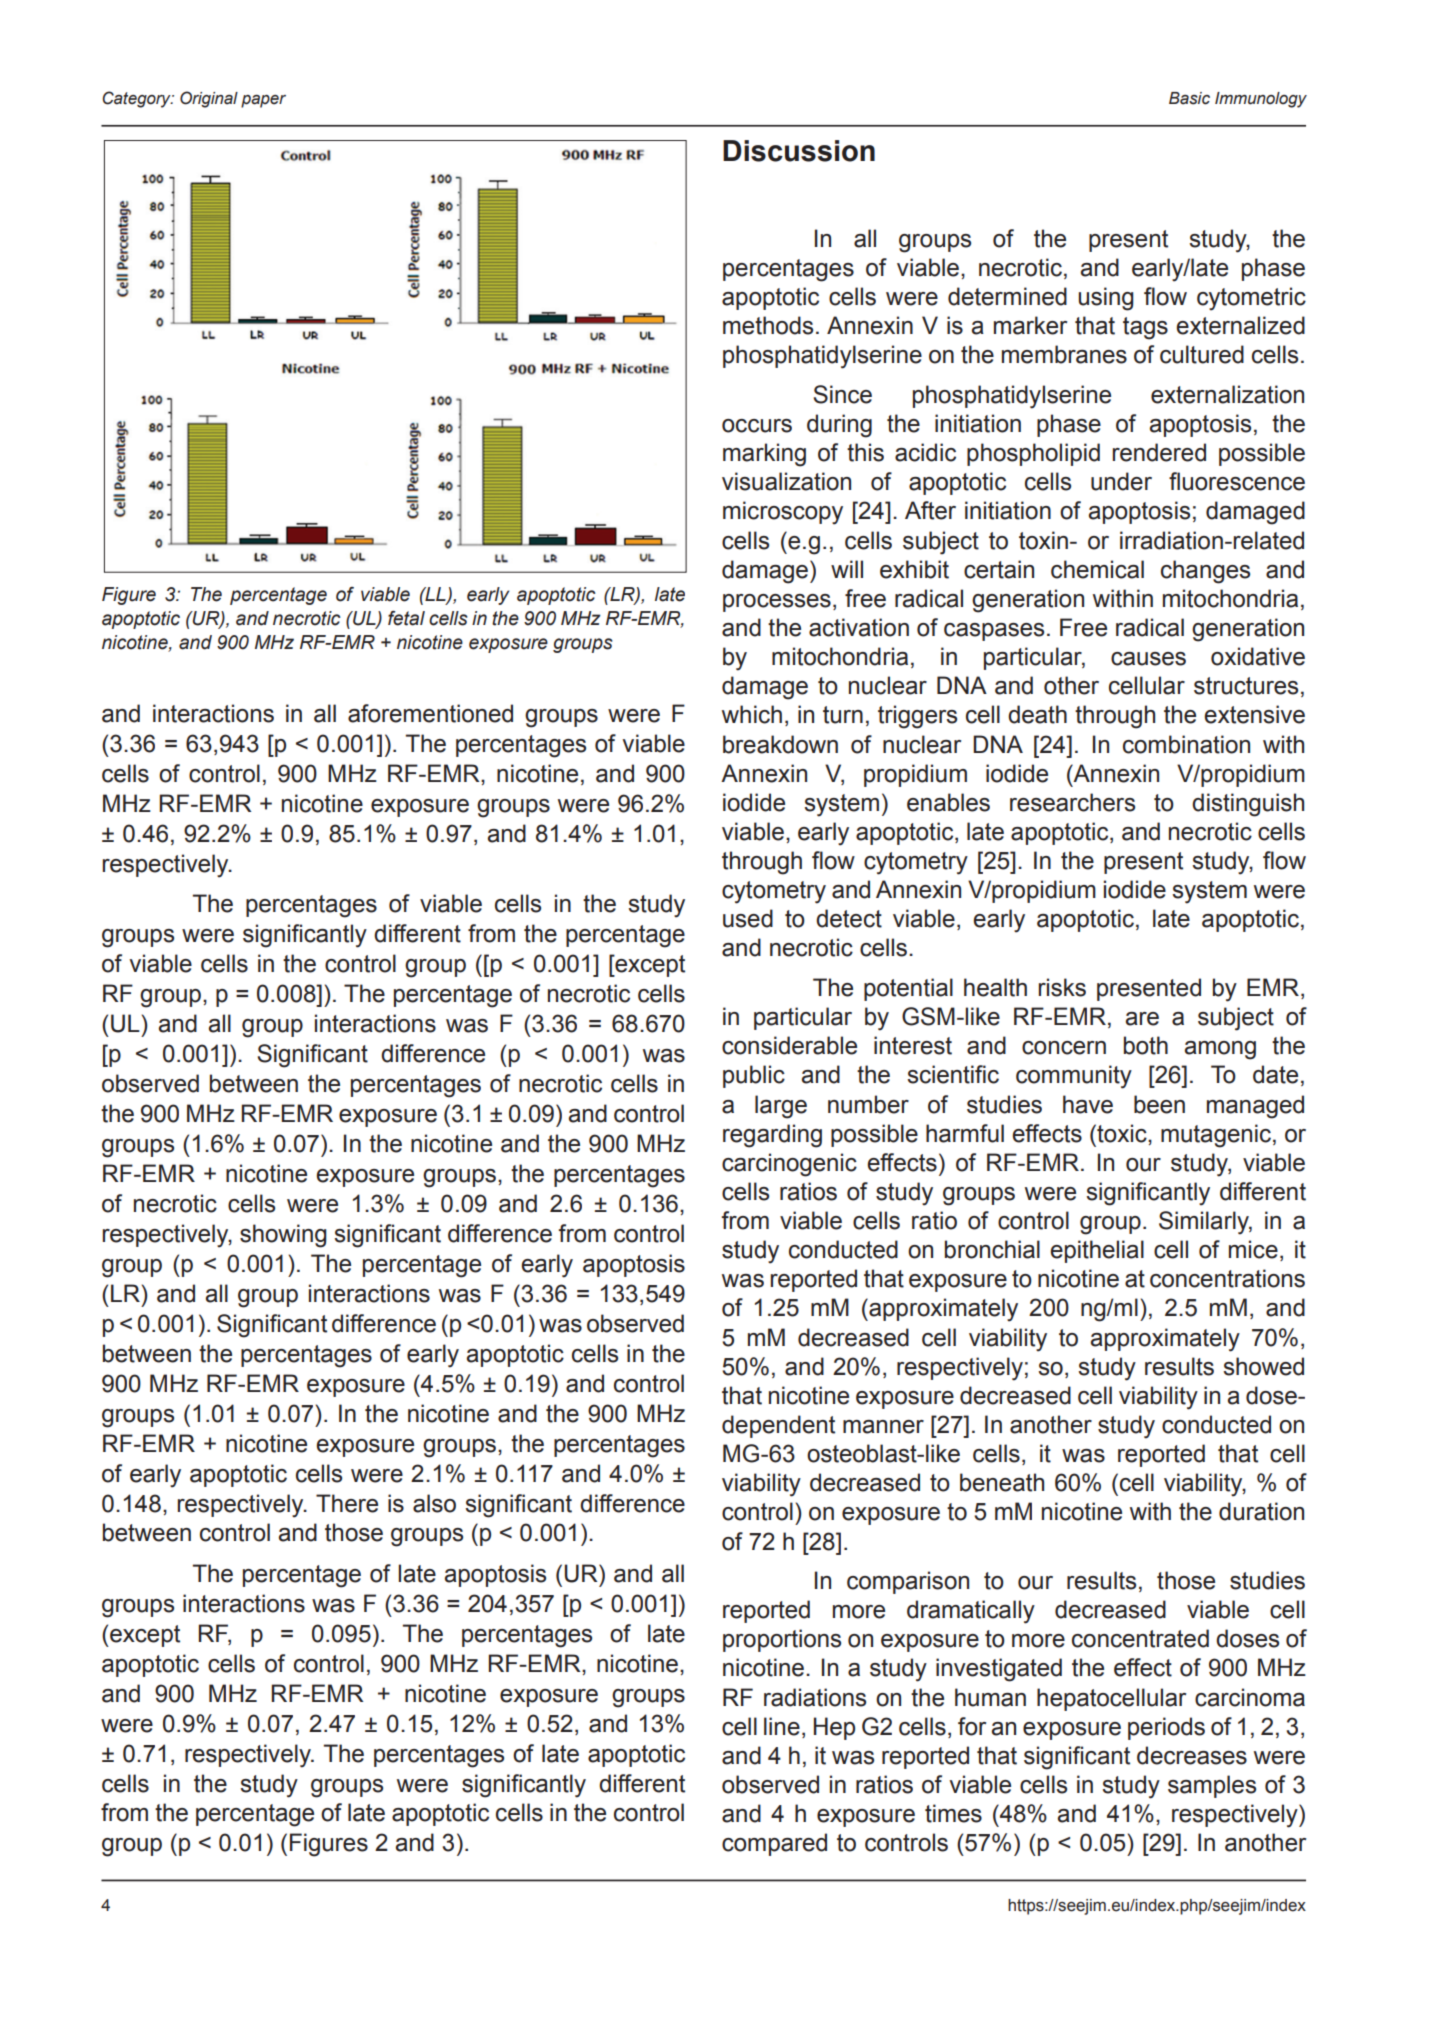 This screenshot has height=2035, width=1439. What do you see at coordinates (263, 101) in the screenshot?
I see `paper` at bounding box center [263, 101].
